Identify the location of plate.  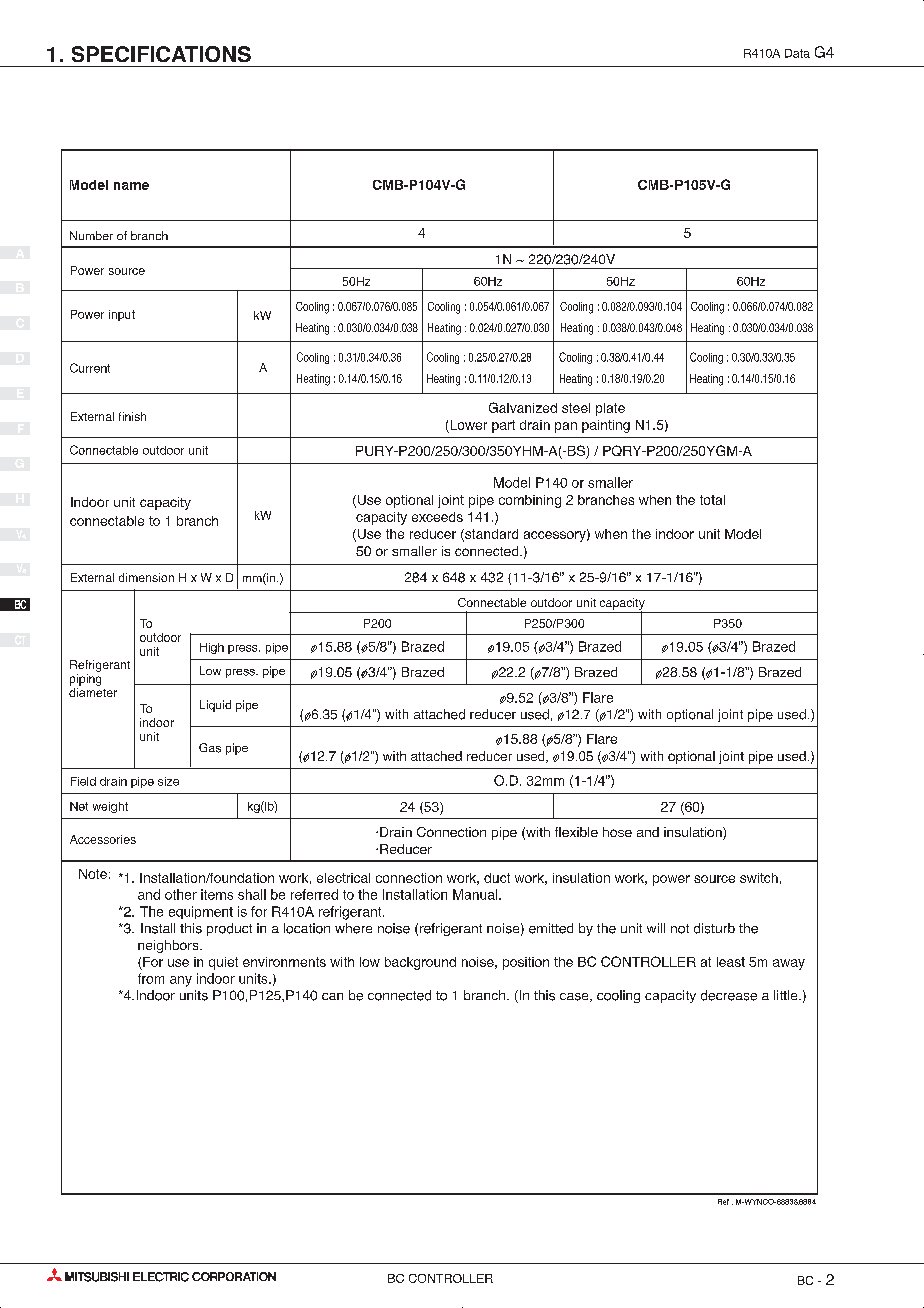
(610, 409).
